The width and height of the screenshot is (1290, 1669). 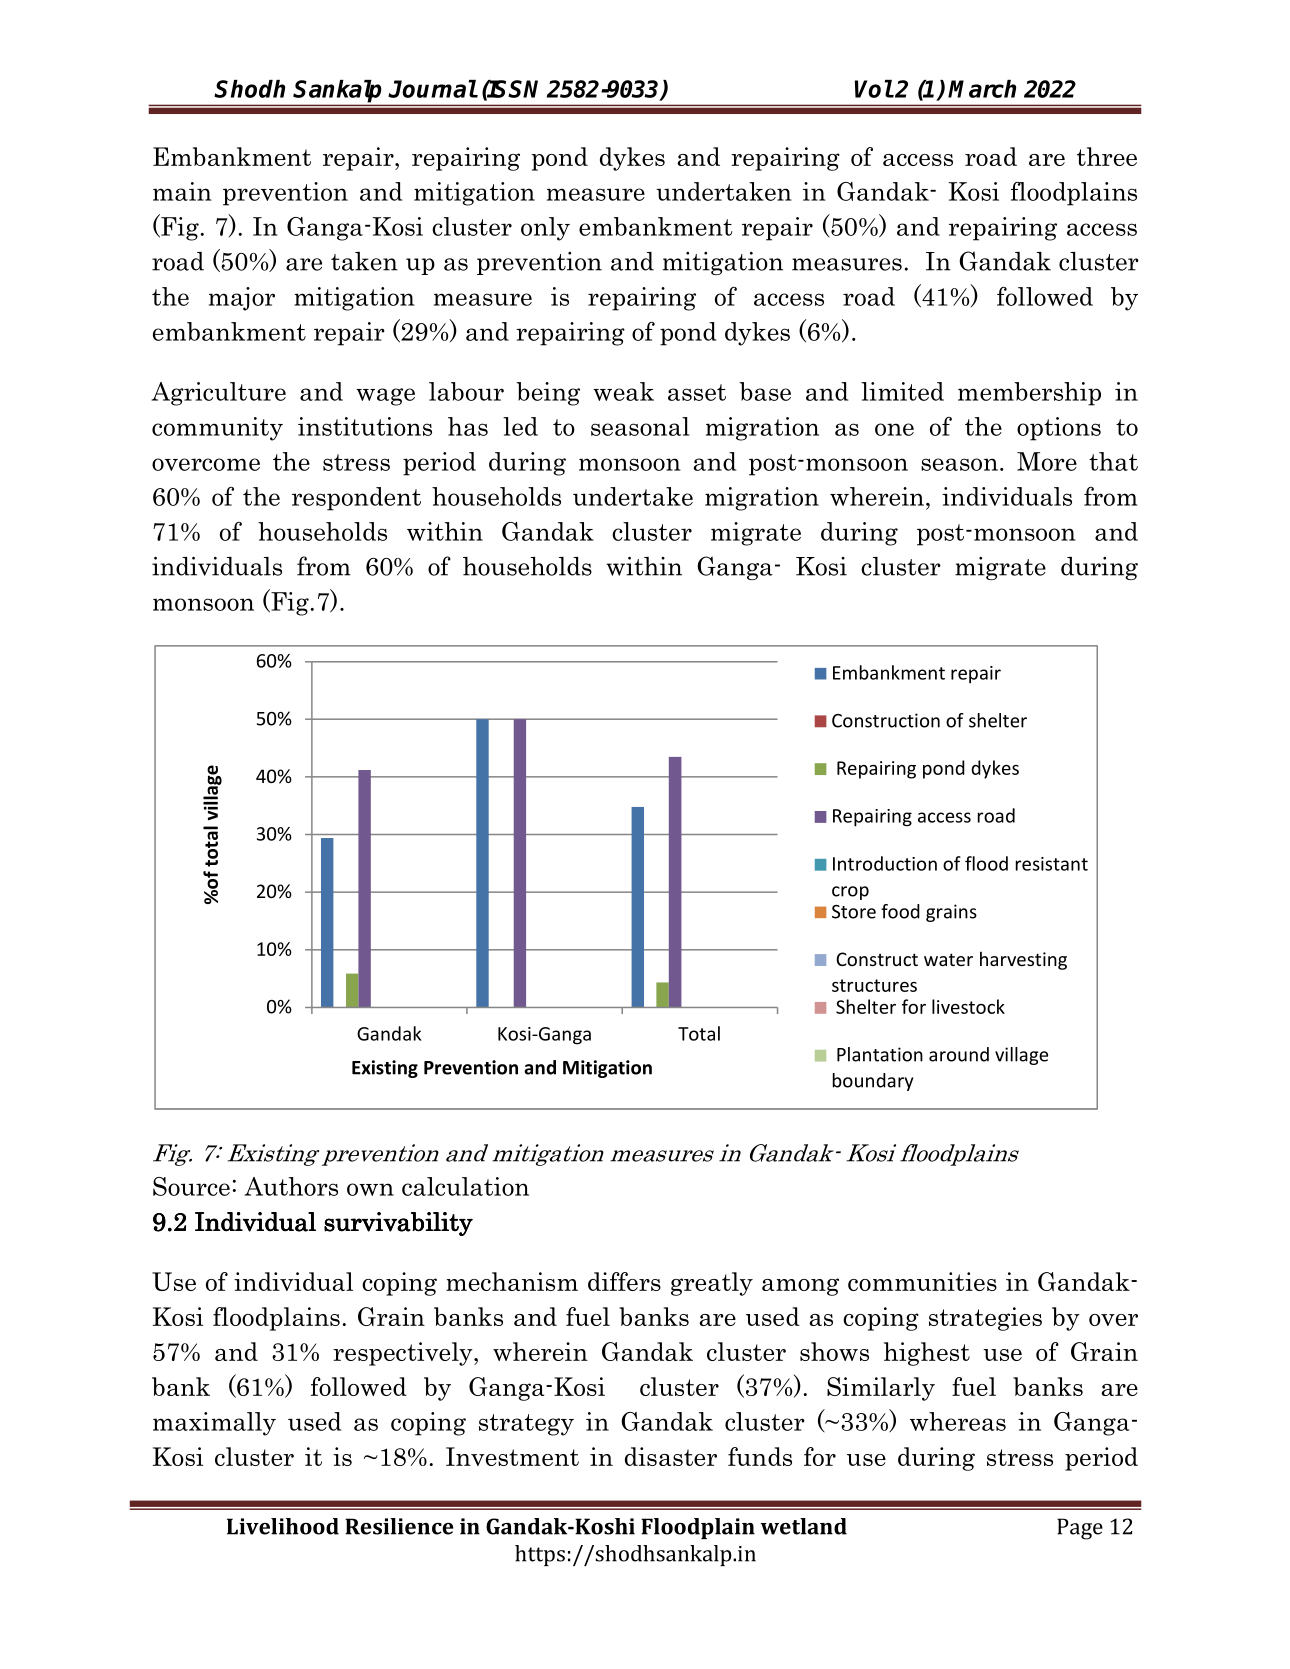 What do you see at coordinates (982, 89) in the screenshot?
I see `March` at bounding box center [982, 89].
